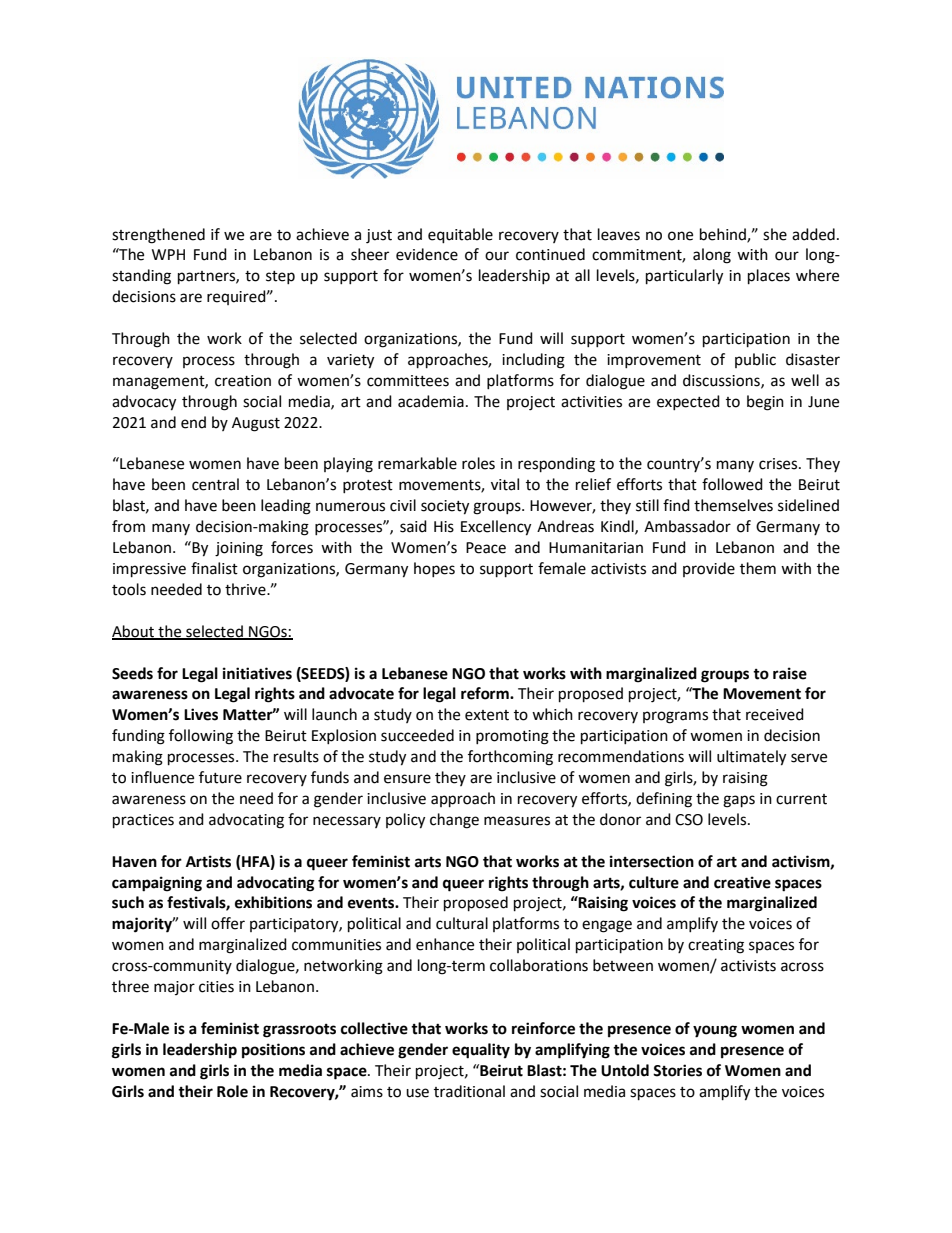  Describe the element at coordinates (486, 693) in the screenshot. I see `reform` at that location.
